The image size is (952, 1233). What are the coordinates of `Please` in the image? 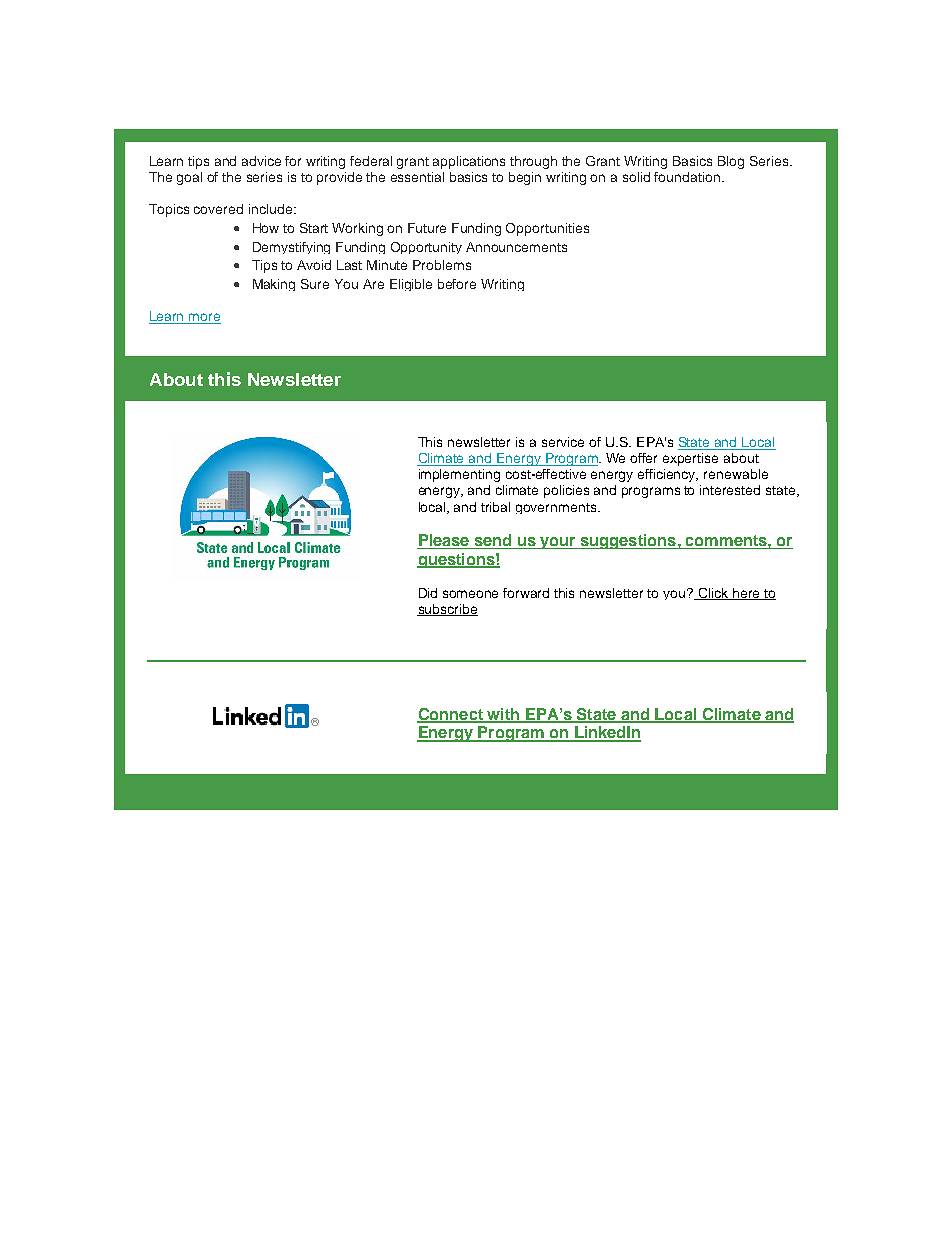 It's located at (444, 541).
